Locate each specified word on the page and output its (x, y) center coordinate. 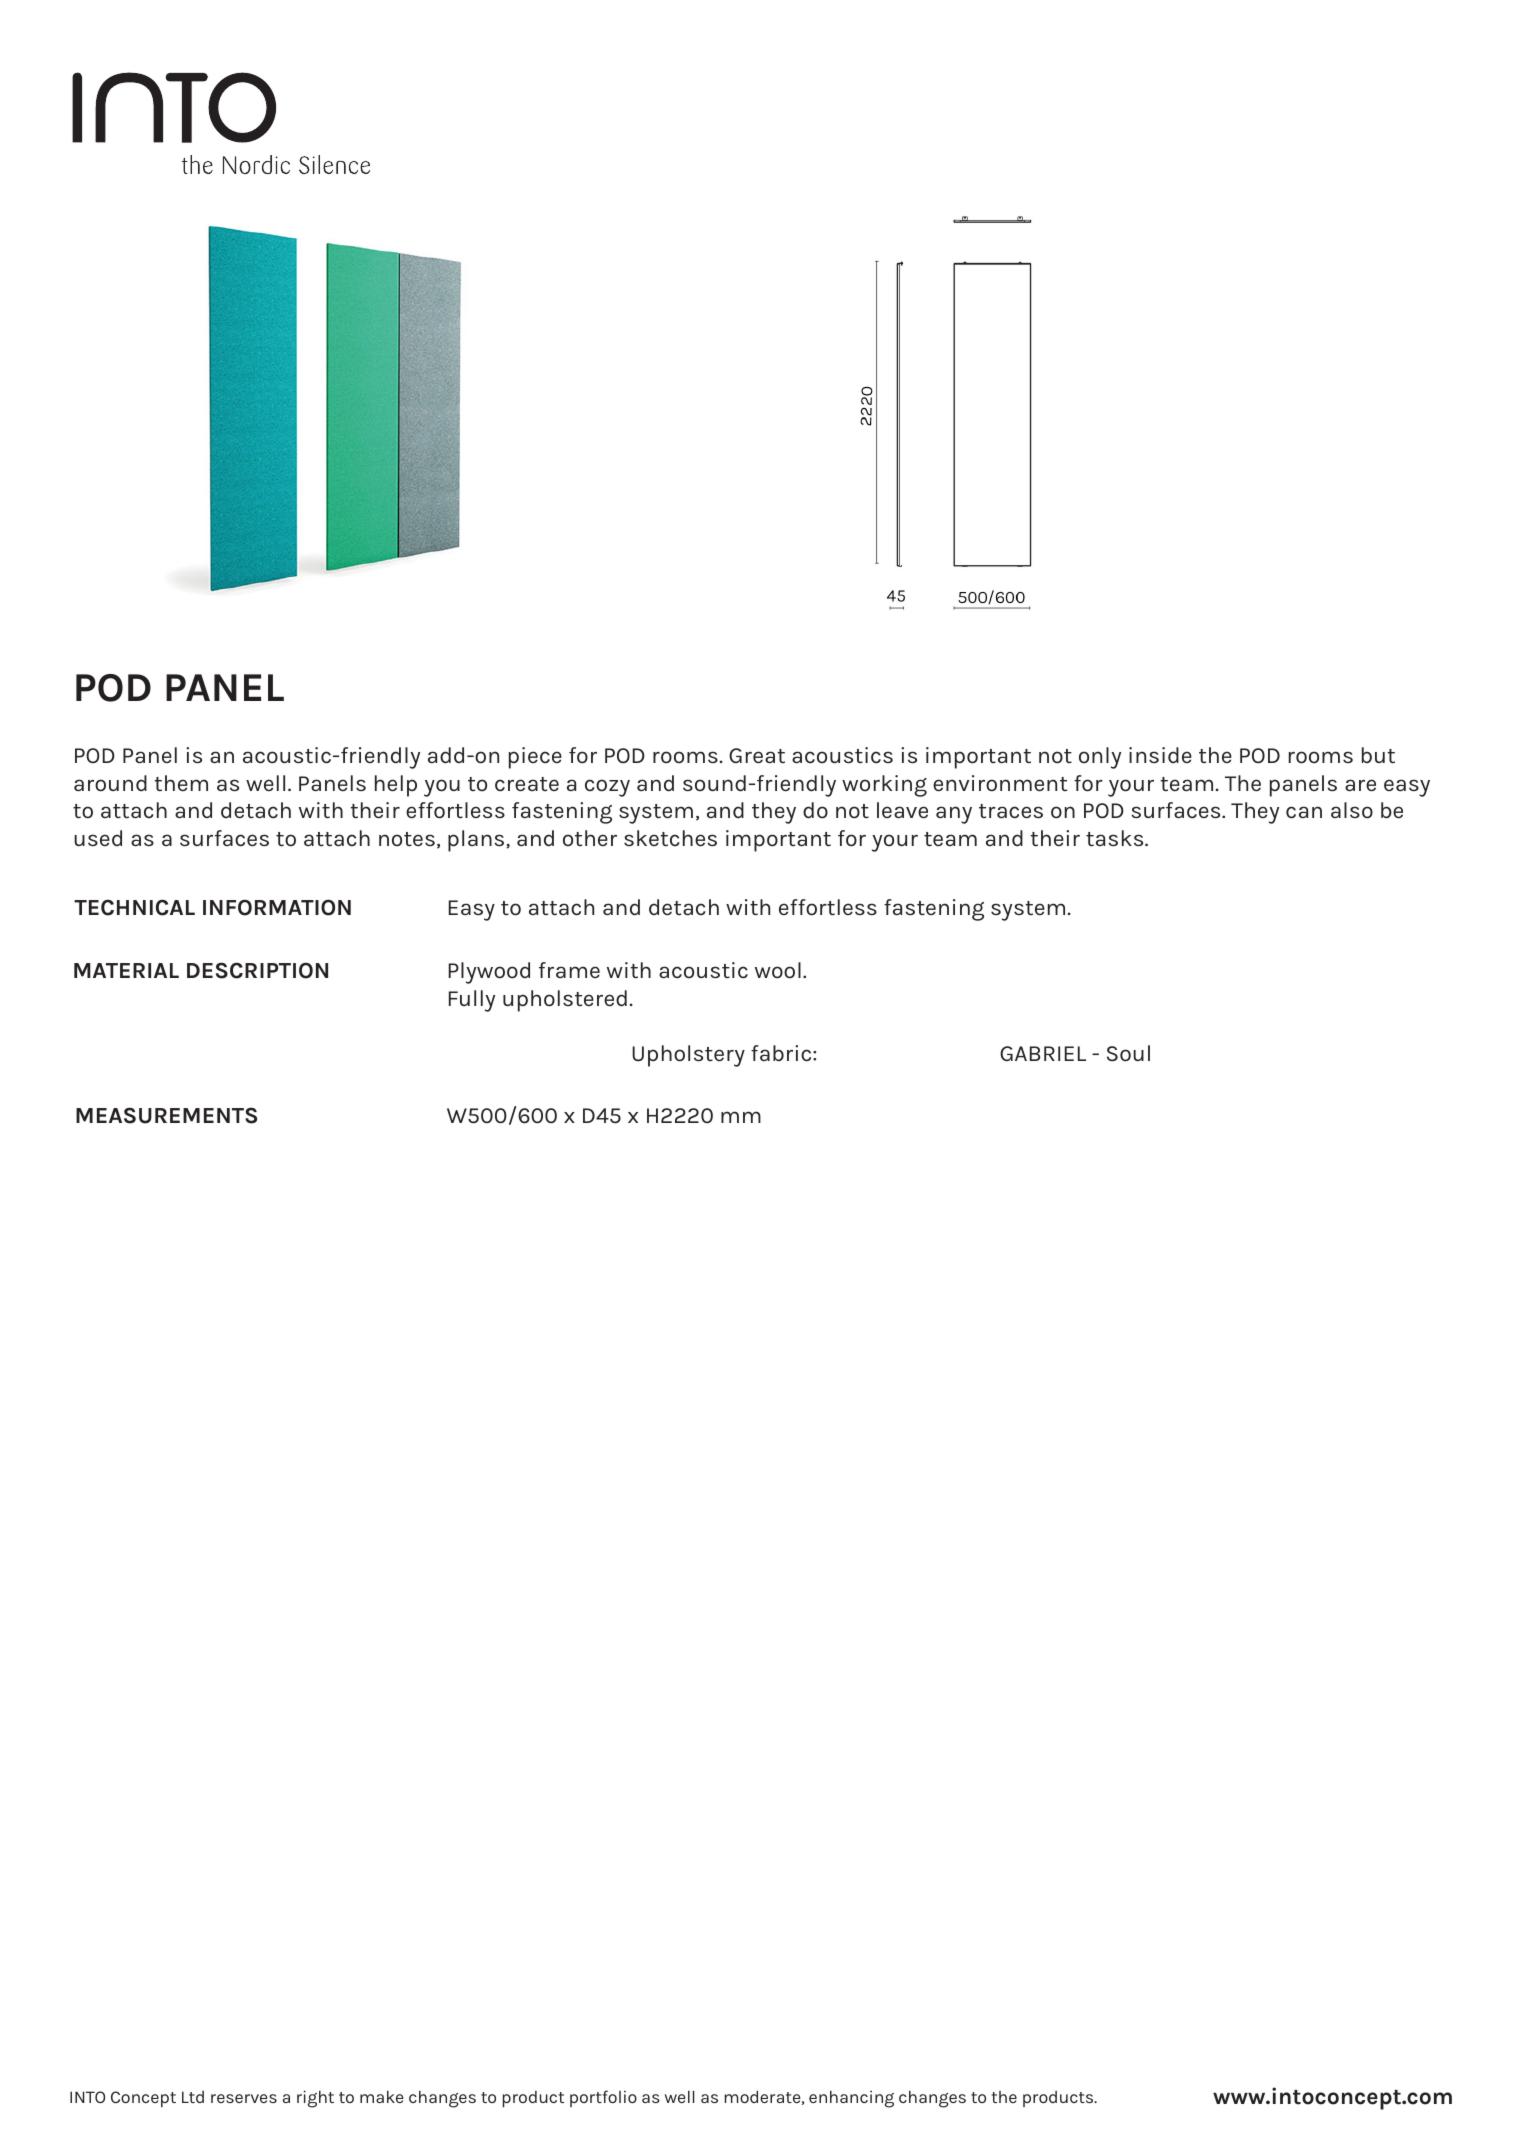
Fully (472, 1001)
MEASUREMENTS (166, 1115)
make (381, 2097)
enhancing (851, 2099)
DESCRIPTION (257, 970)
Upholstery (688, 1056)
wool (778, 970)
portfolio (603, 2098)
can (1304, 812)
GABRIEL (1043, 1053)
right (315, 2099)
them (181, 783)
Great (757, 756)
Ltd (193, 2097)
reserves (244, 2098)
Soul (1128, 1053)
